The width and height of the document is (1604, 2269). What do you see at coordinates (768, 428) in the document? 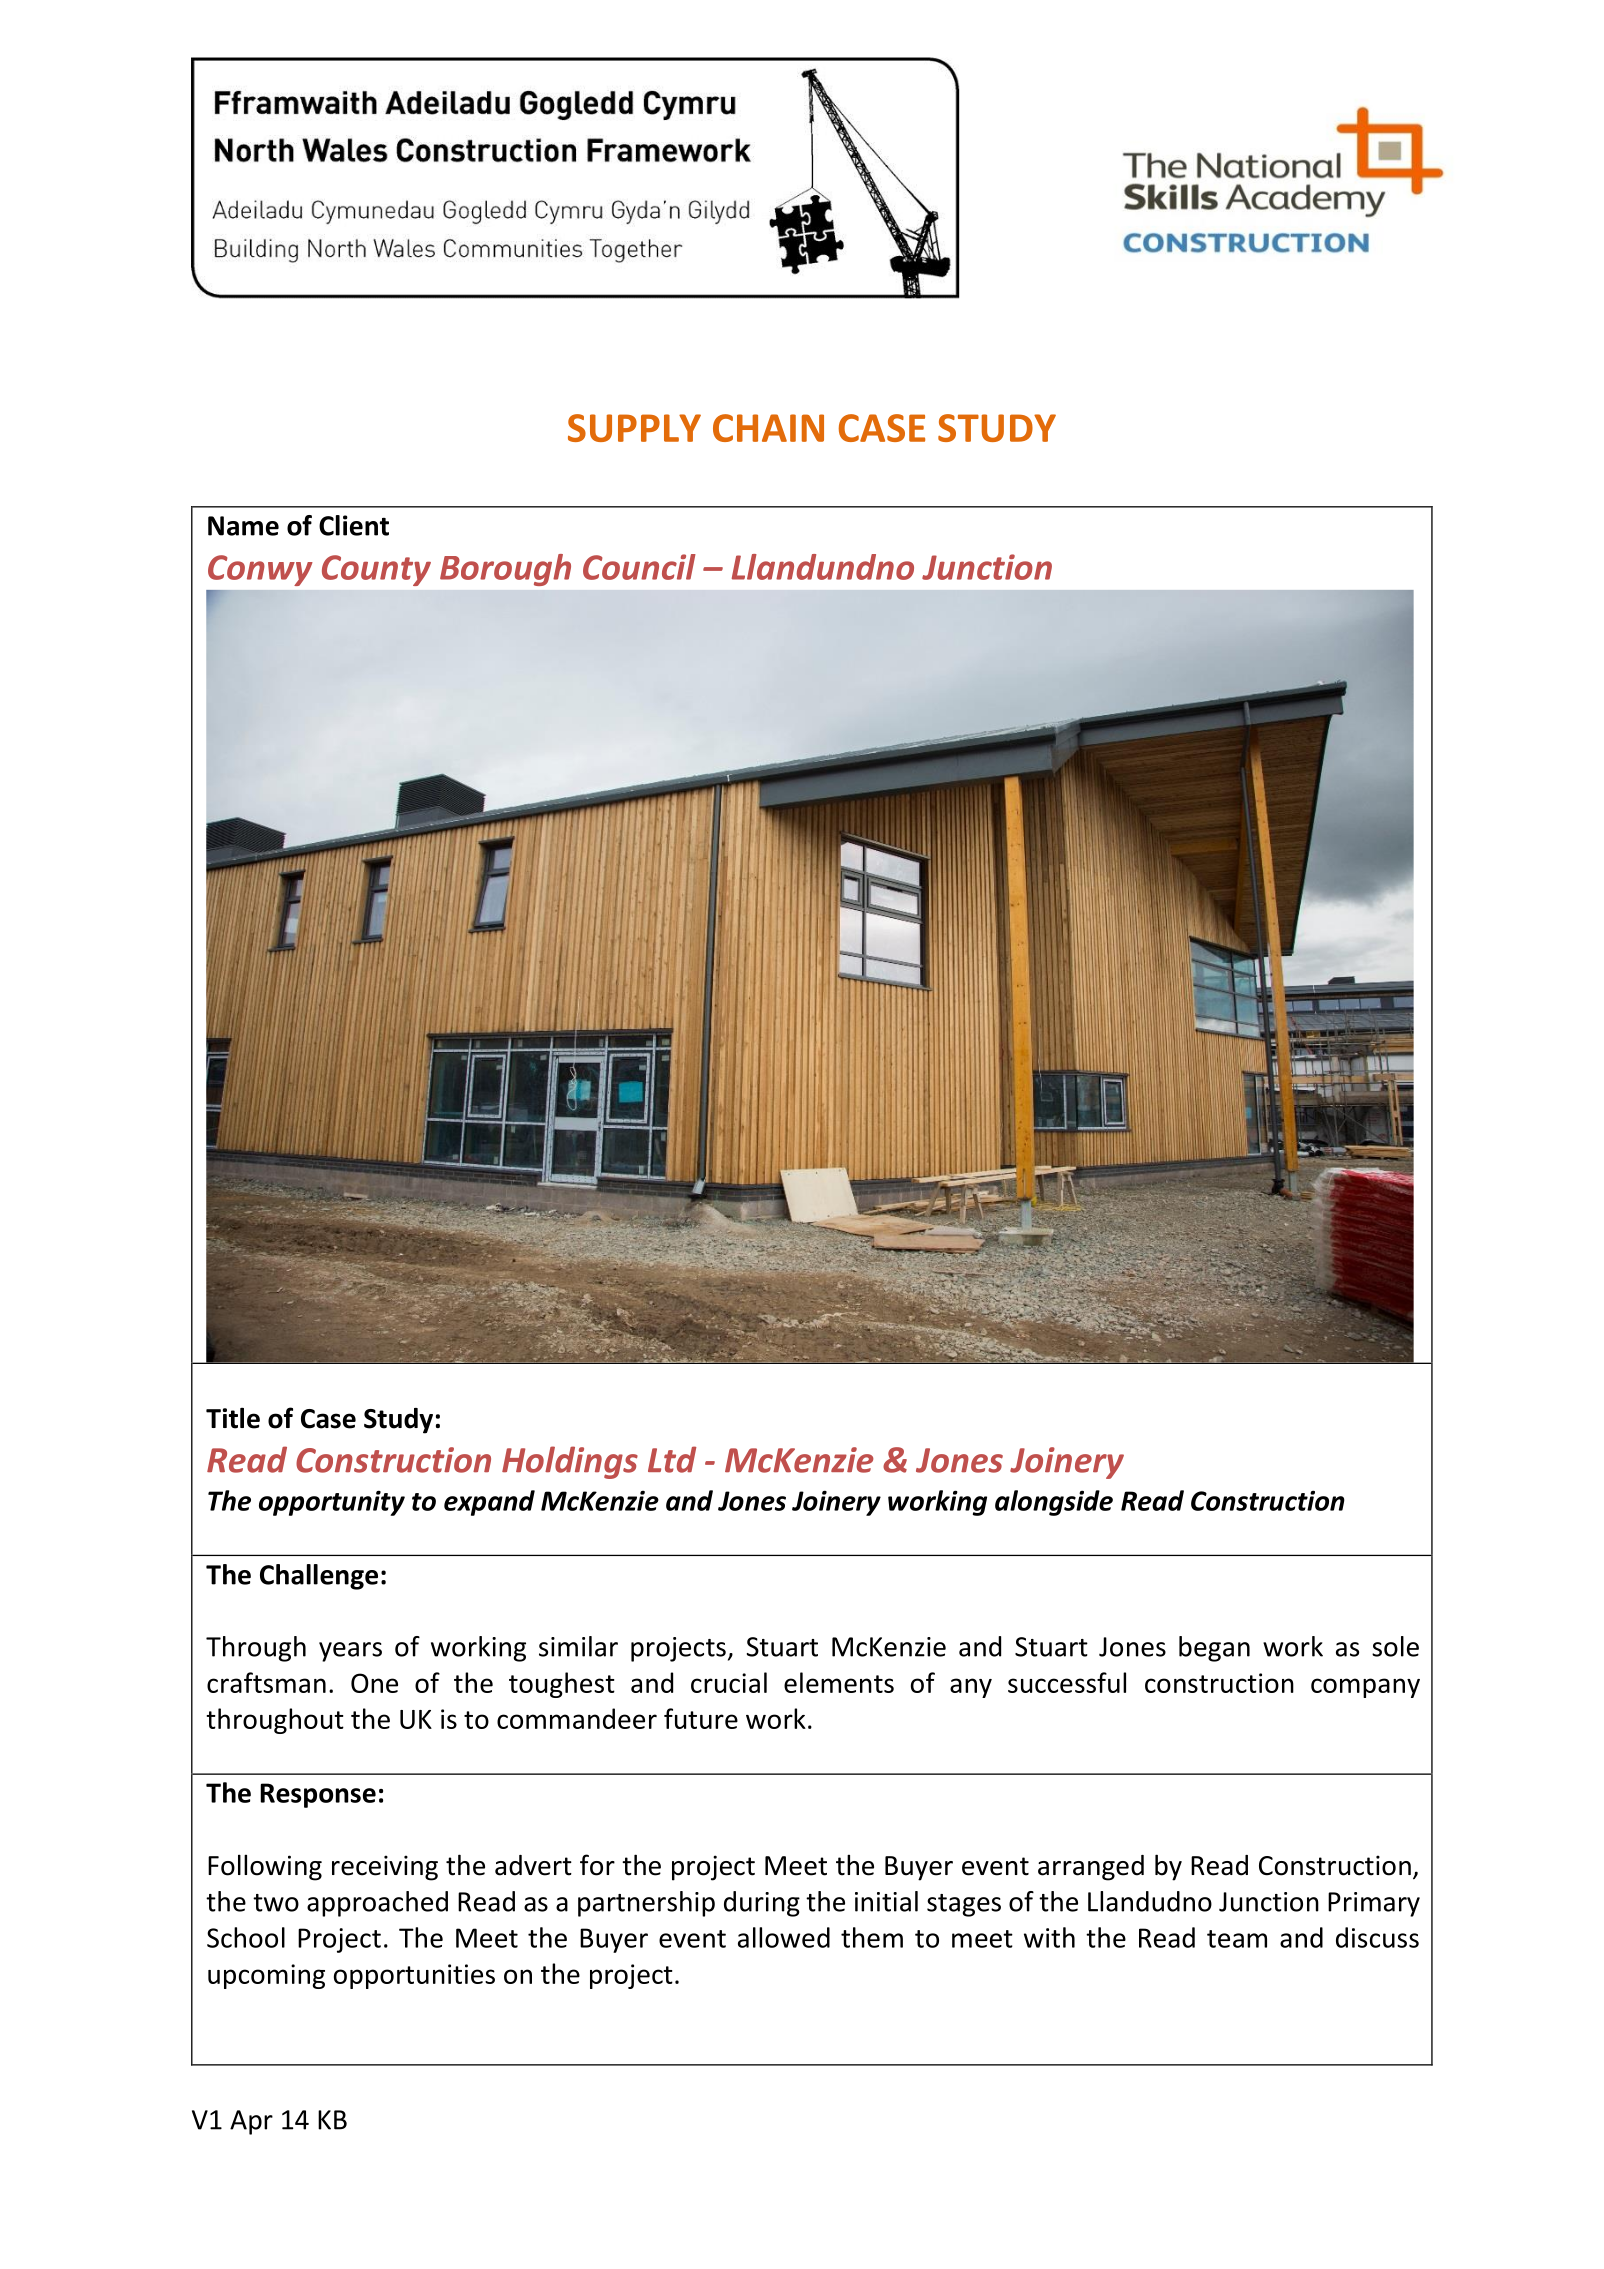
I see `CHAIN` at bounding box center [768, 428].
